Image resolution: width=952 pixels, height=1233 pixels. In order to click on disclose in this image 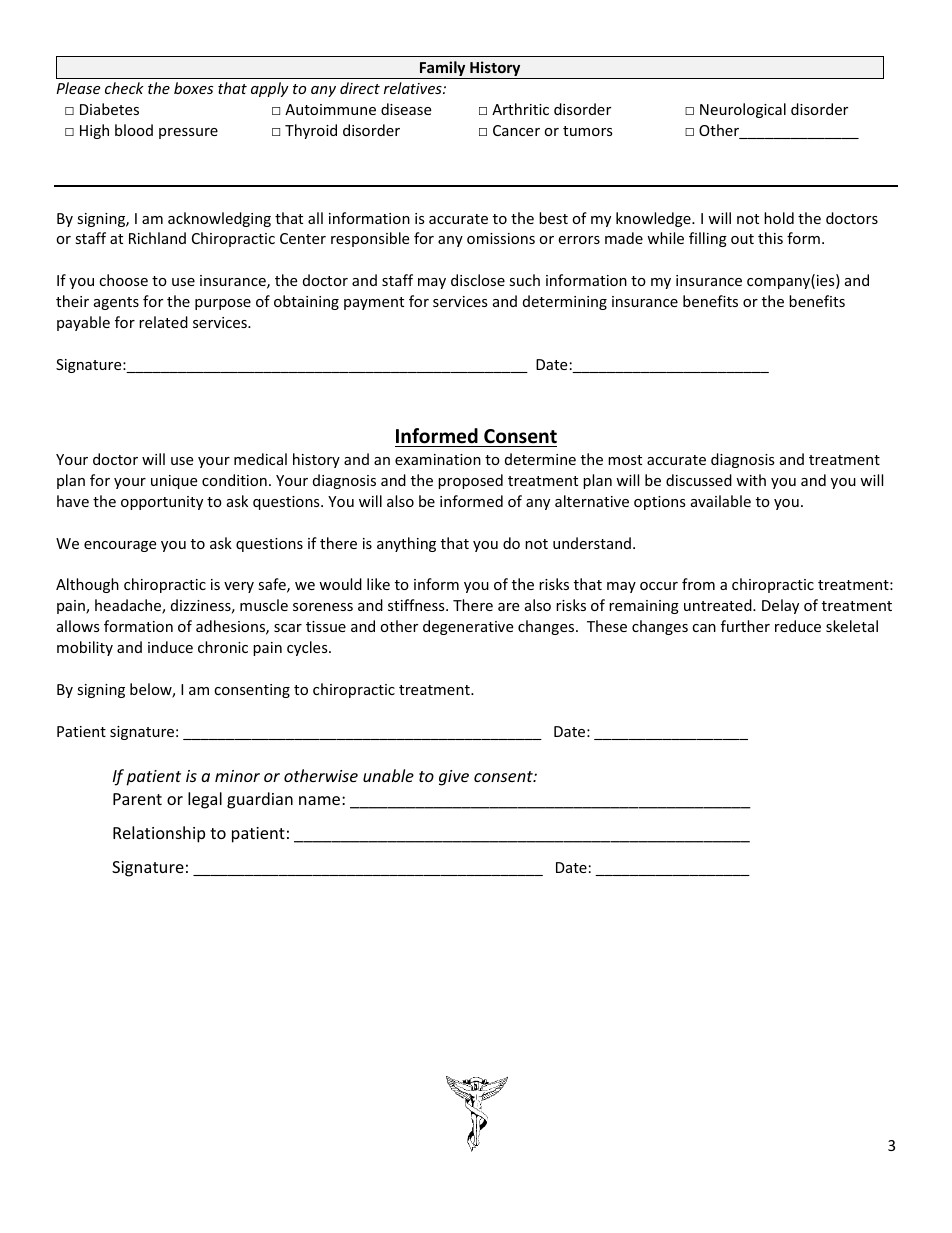, I will do `click(478, 280)`.
